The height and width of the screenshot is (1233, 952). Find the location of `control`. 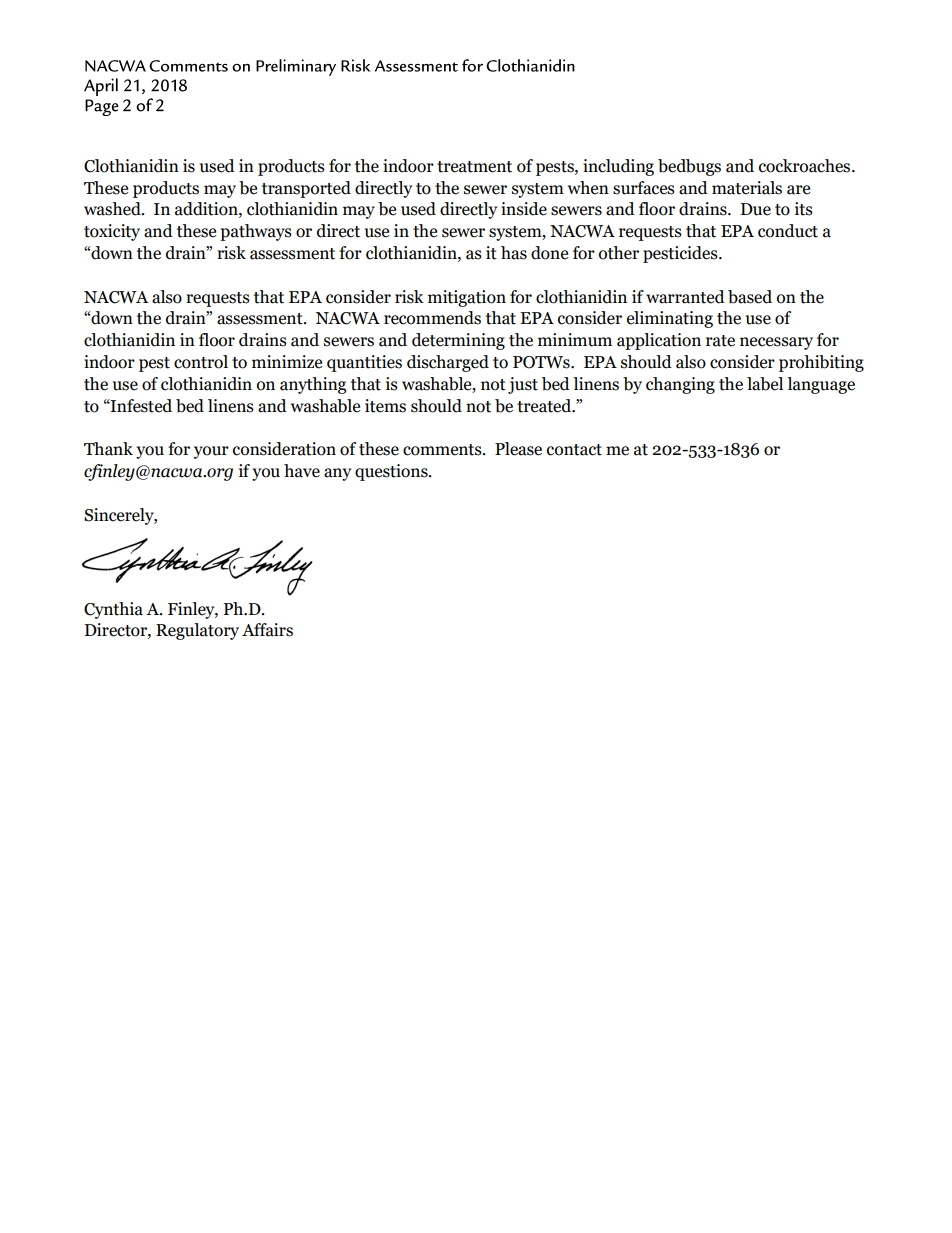

control is located at coordinates (201, 362).
